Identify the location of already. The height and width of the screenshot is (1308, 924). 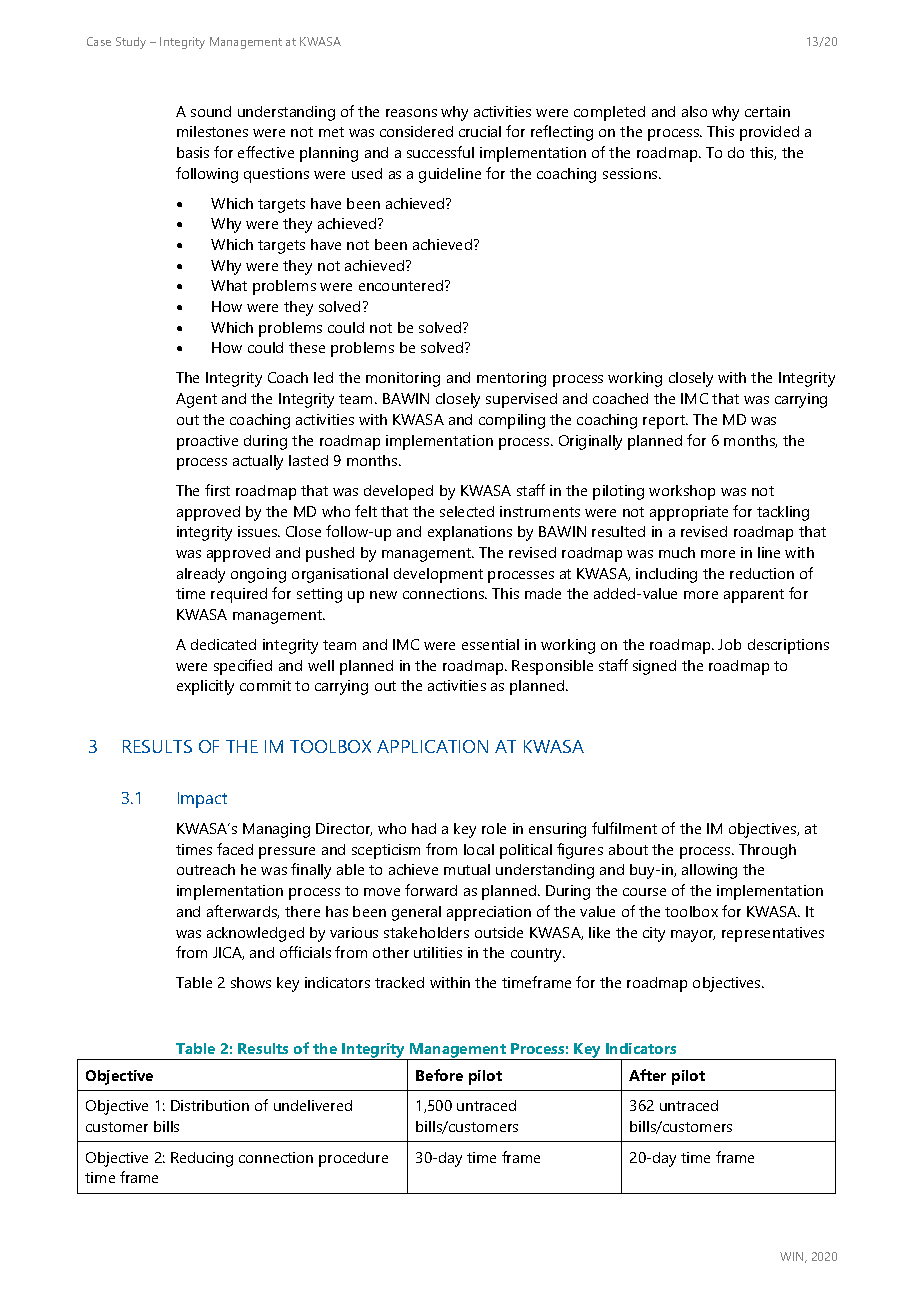
(201, 575).
